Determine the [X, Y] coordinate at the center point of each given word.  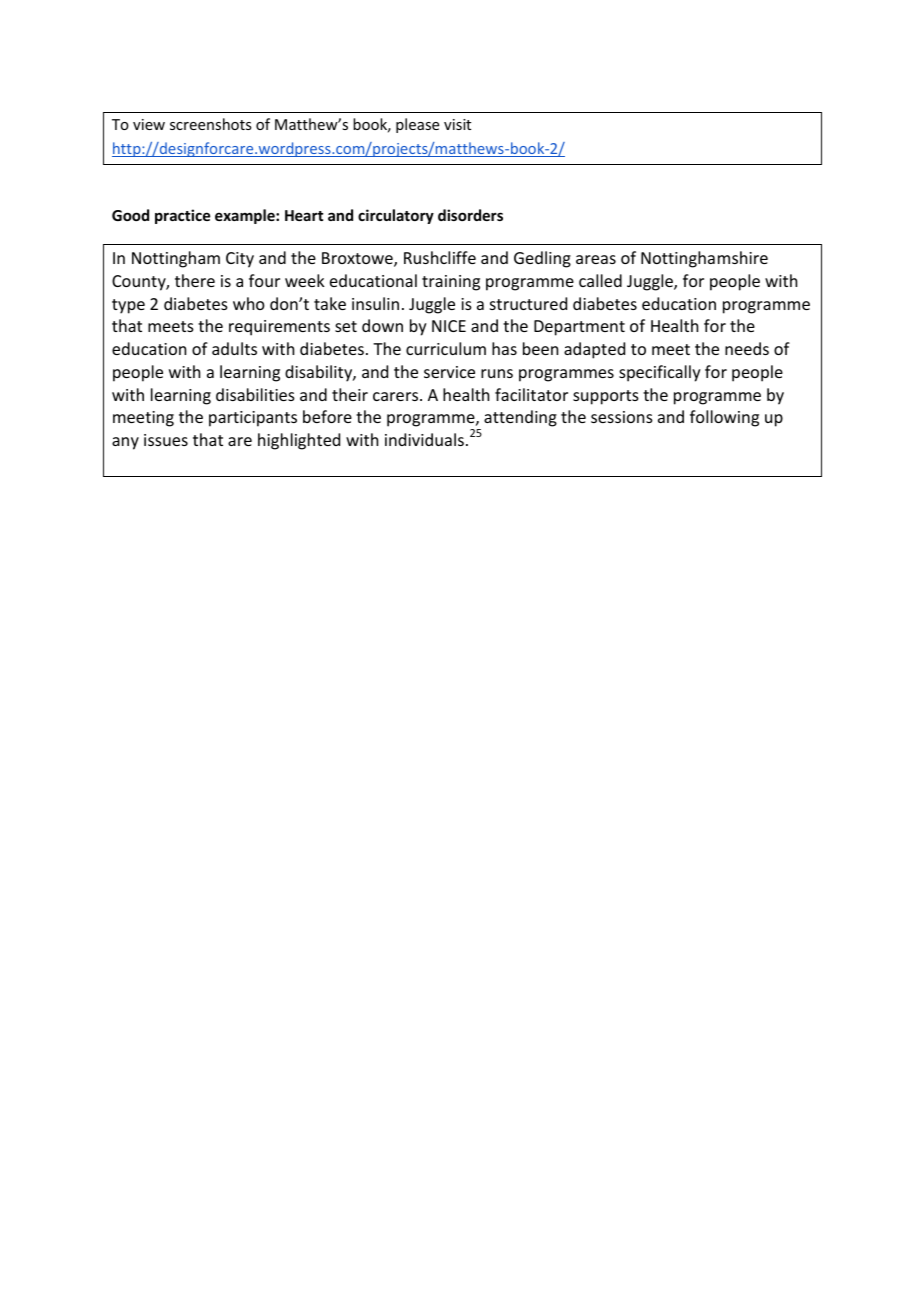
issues [166, 440]
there [195, 280]
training [451, 283]
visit [457, 124]
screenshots [210, 124]
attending [520, 418]
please [417, 125]
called [600, 280]
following [724, 418]
